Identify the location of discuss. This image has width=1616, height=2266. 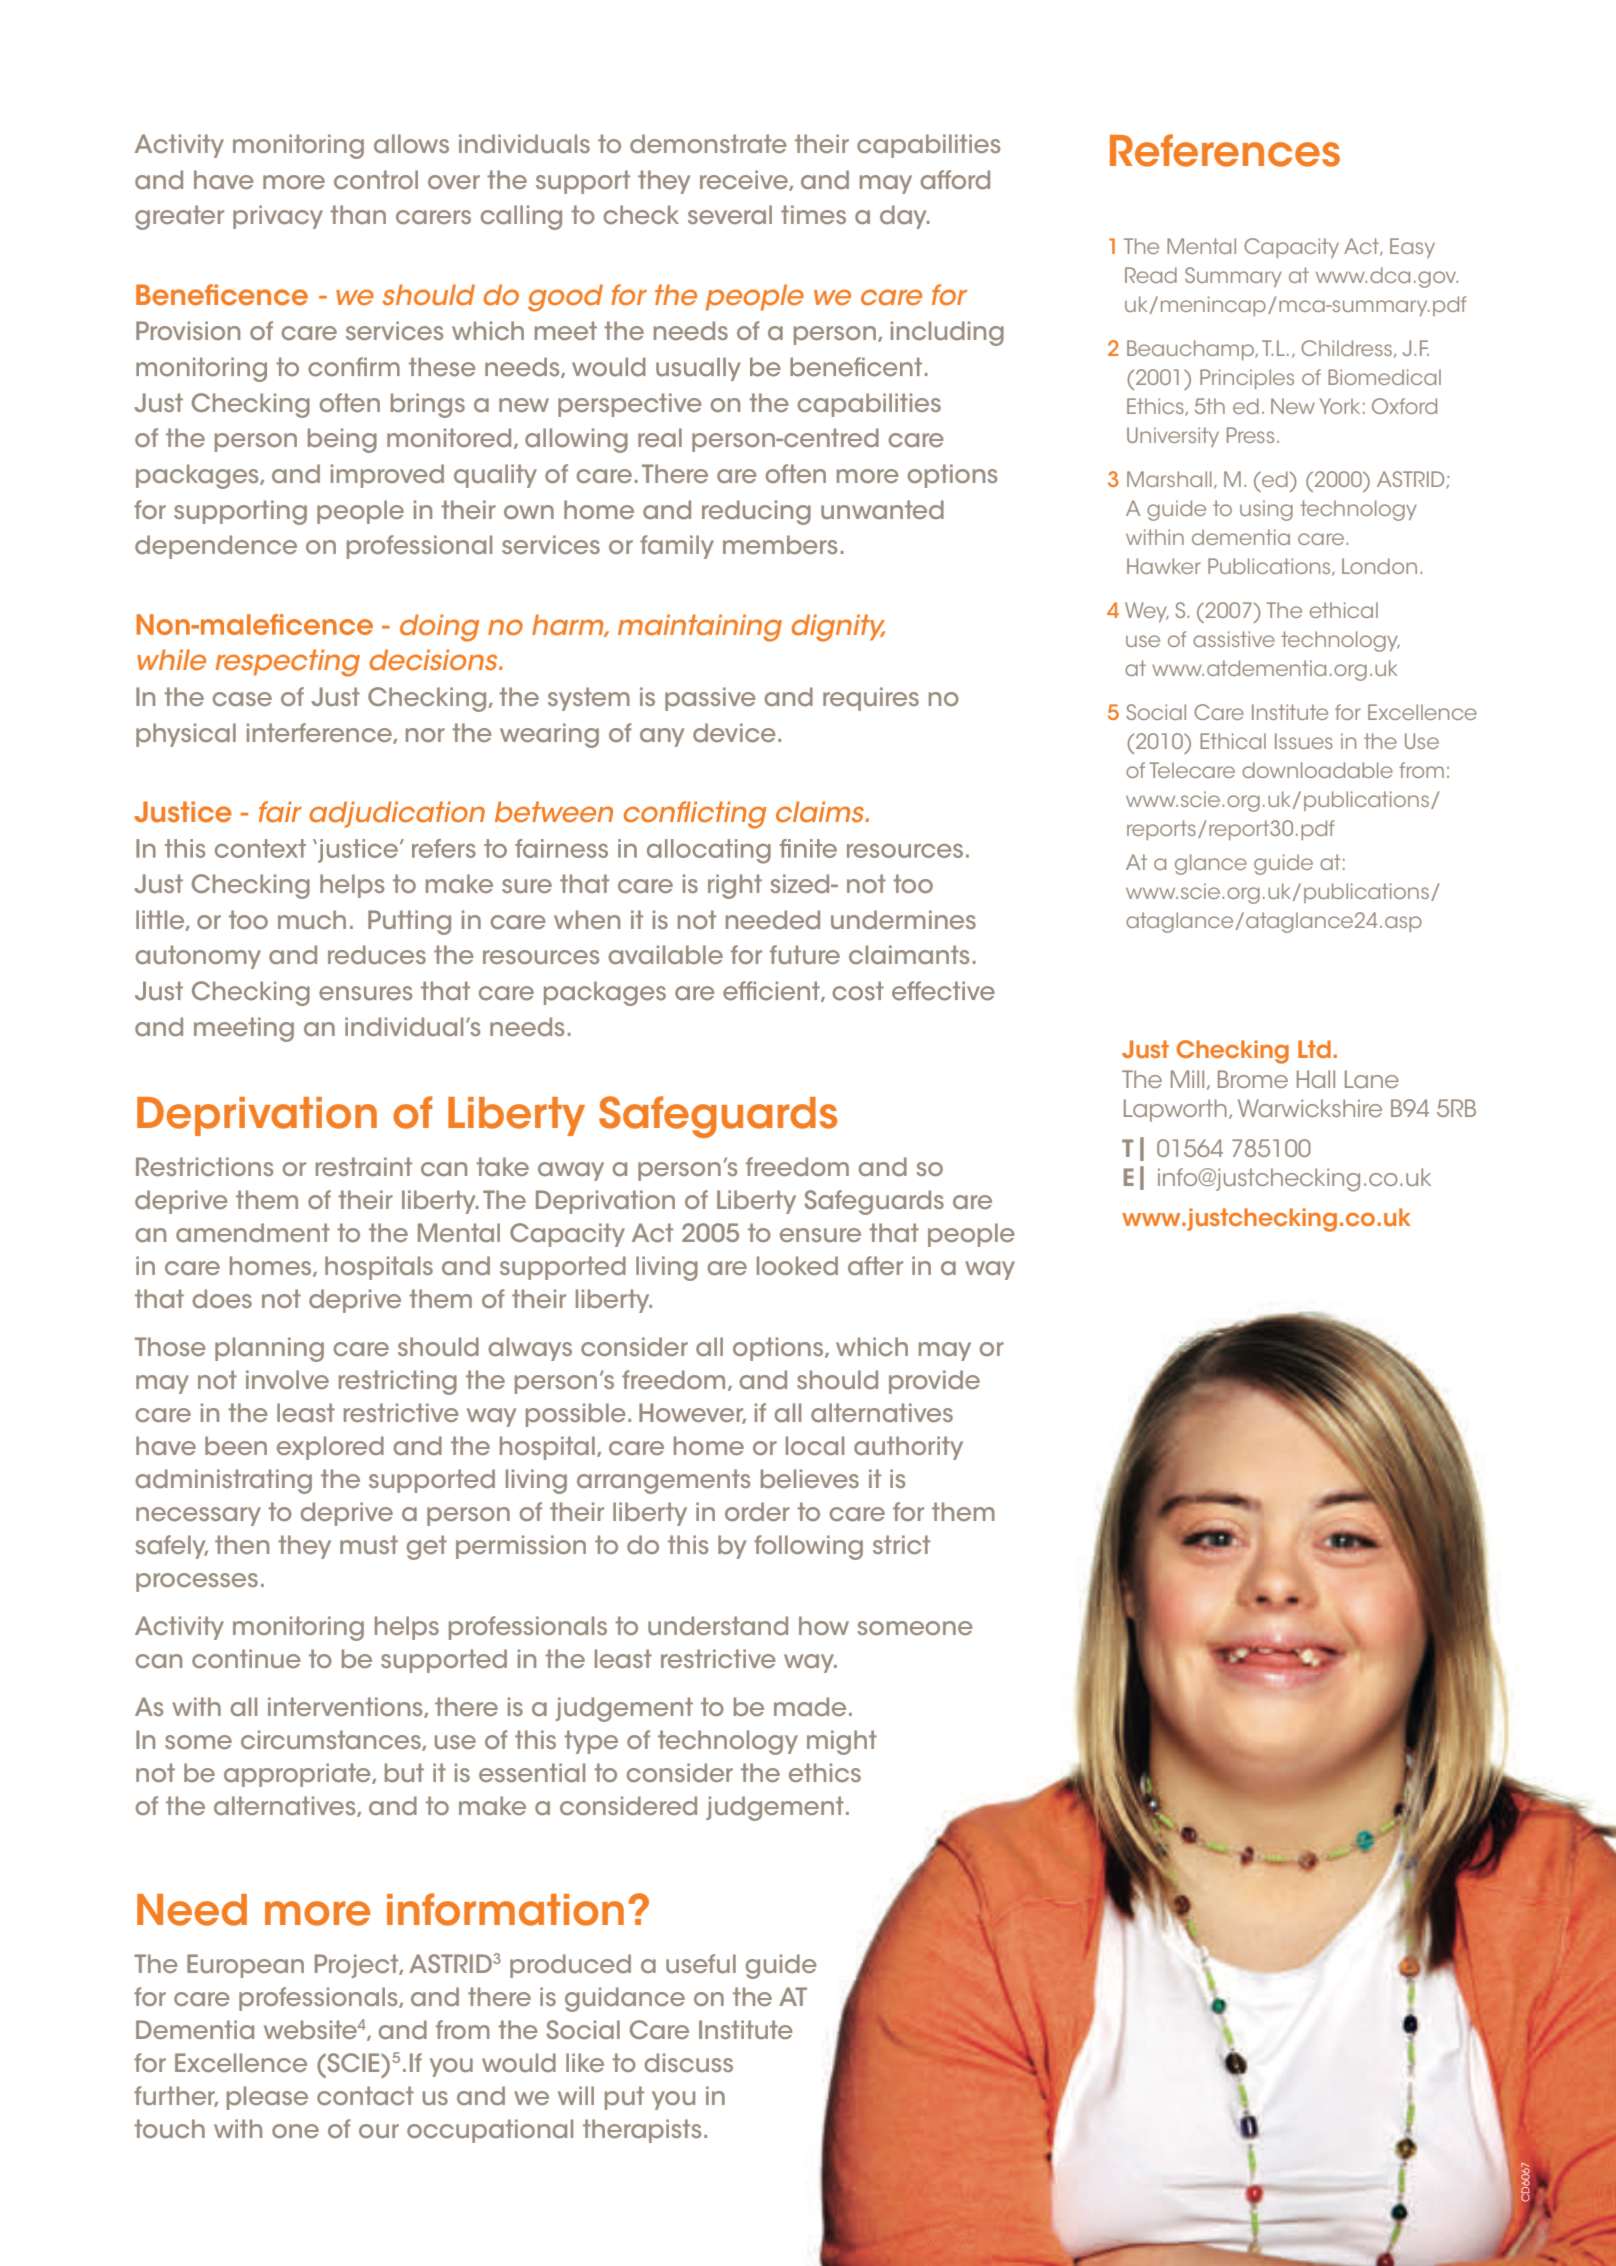
(689, 2062).
